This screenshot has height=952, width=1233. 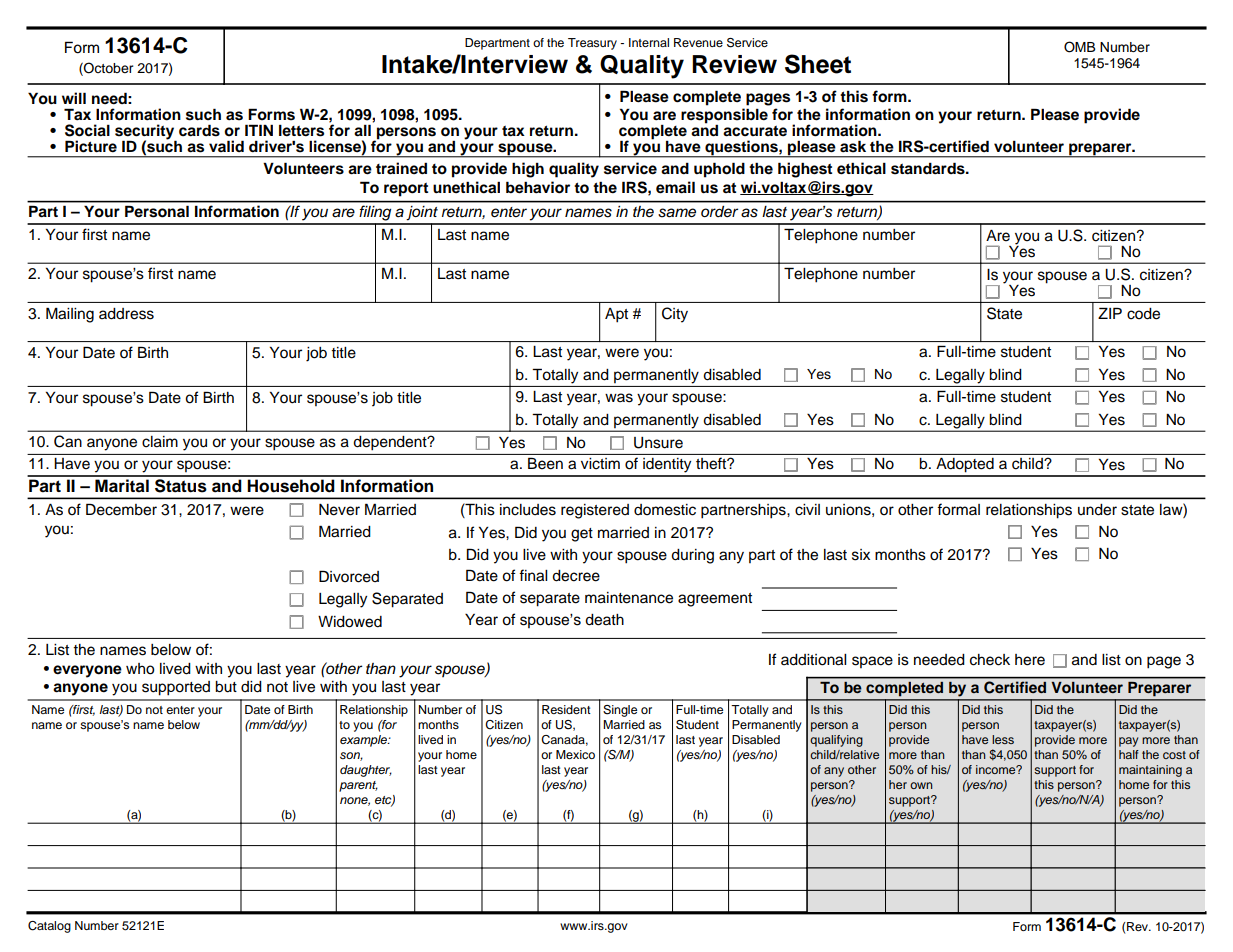 I want to click on address, so click(x=126, y=314).
